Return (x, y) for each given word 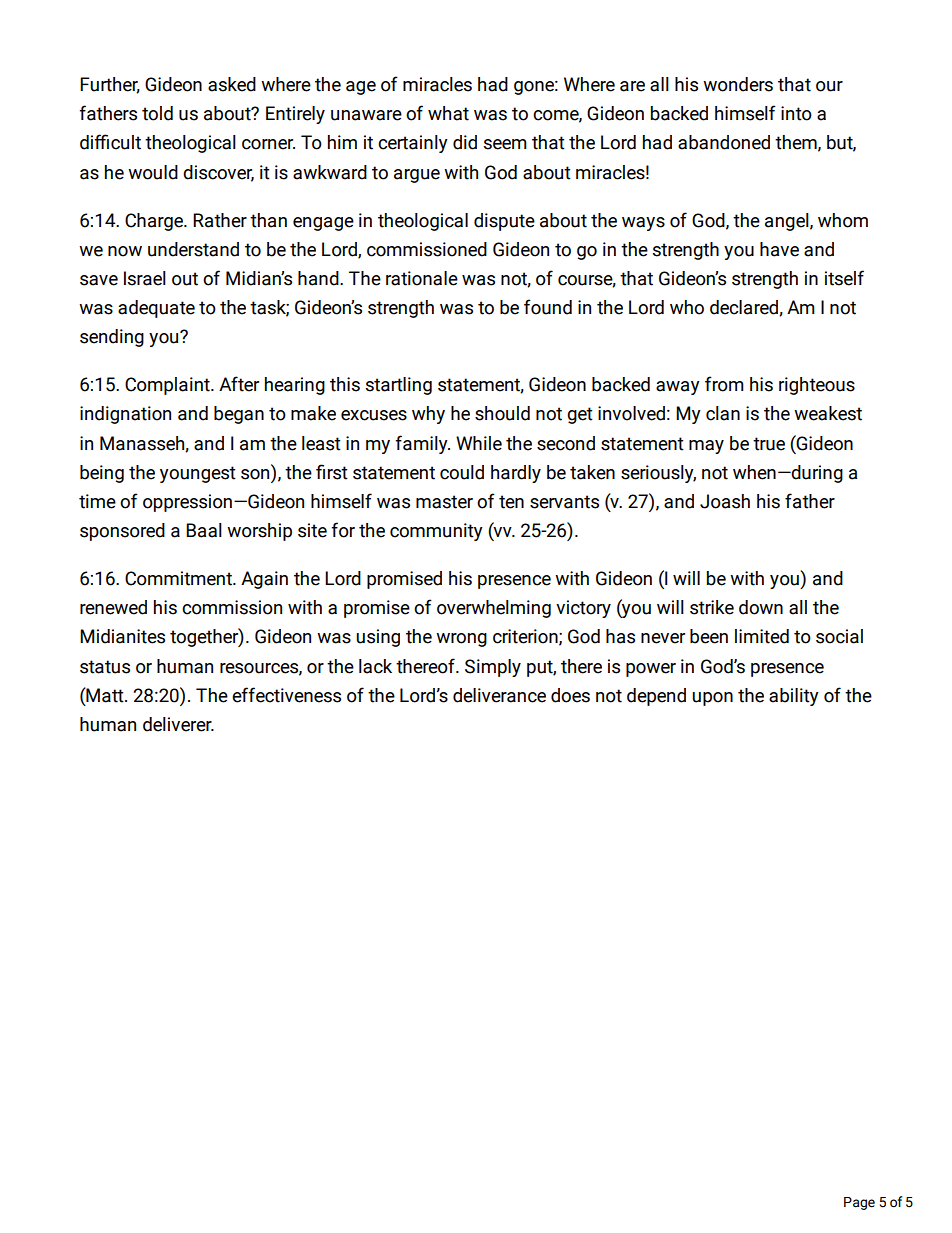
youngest (198, 474)
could (462, 472)
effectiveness (286, 695)
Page (859, 1203)
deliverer (178, 724)
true (769, 444)
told (157, 113)
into (796, 113)
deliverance (499, 695)
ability (794, 697)
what (448, 113)
